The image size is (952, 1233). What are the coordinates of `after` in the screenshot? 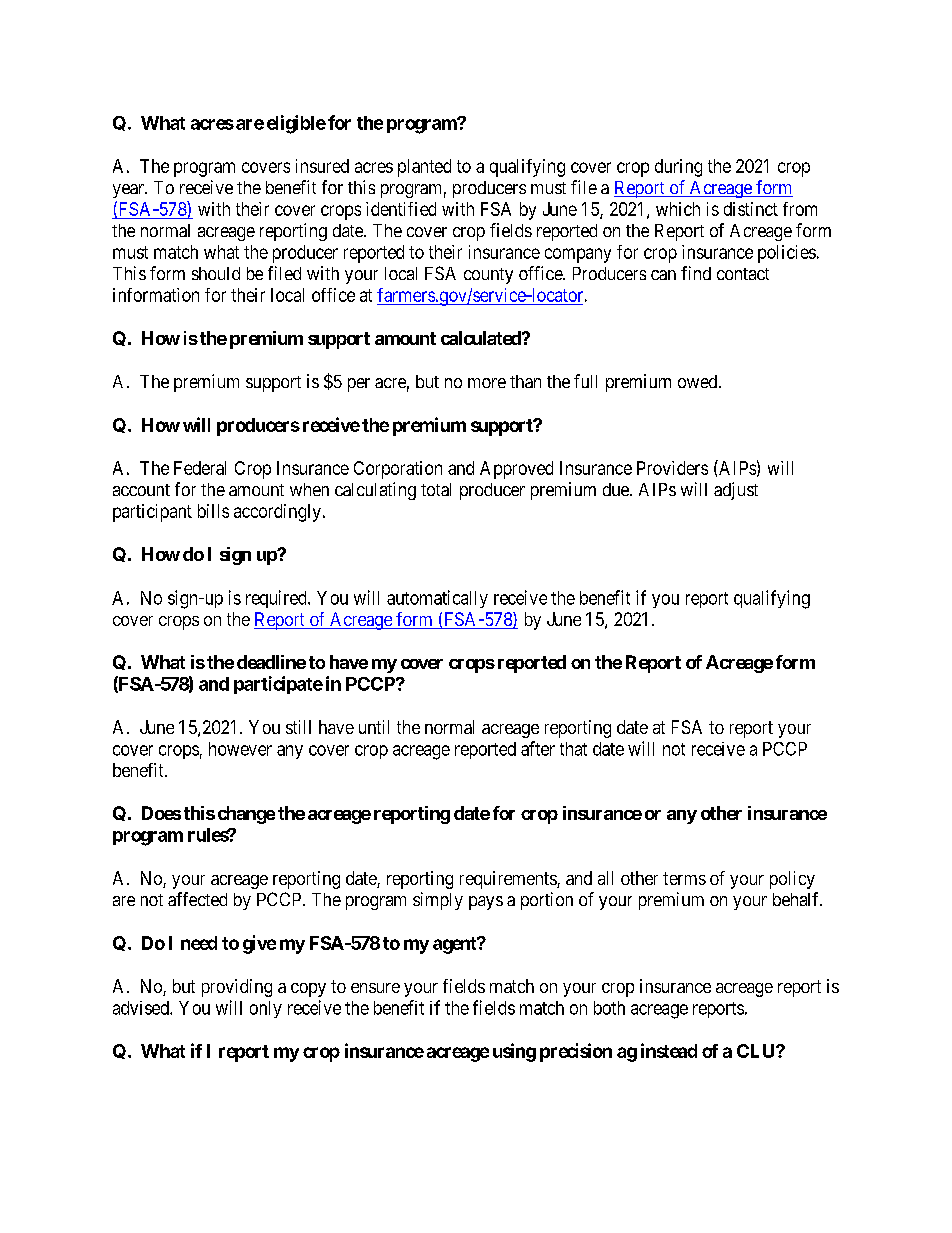 It's located at (538, 748).
